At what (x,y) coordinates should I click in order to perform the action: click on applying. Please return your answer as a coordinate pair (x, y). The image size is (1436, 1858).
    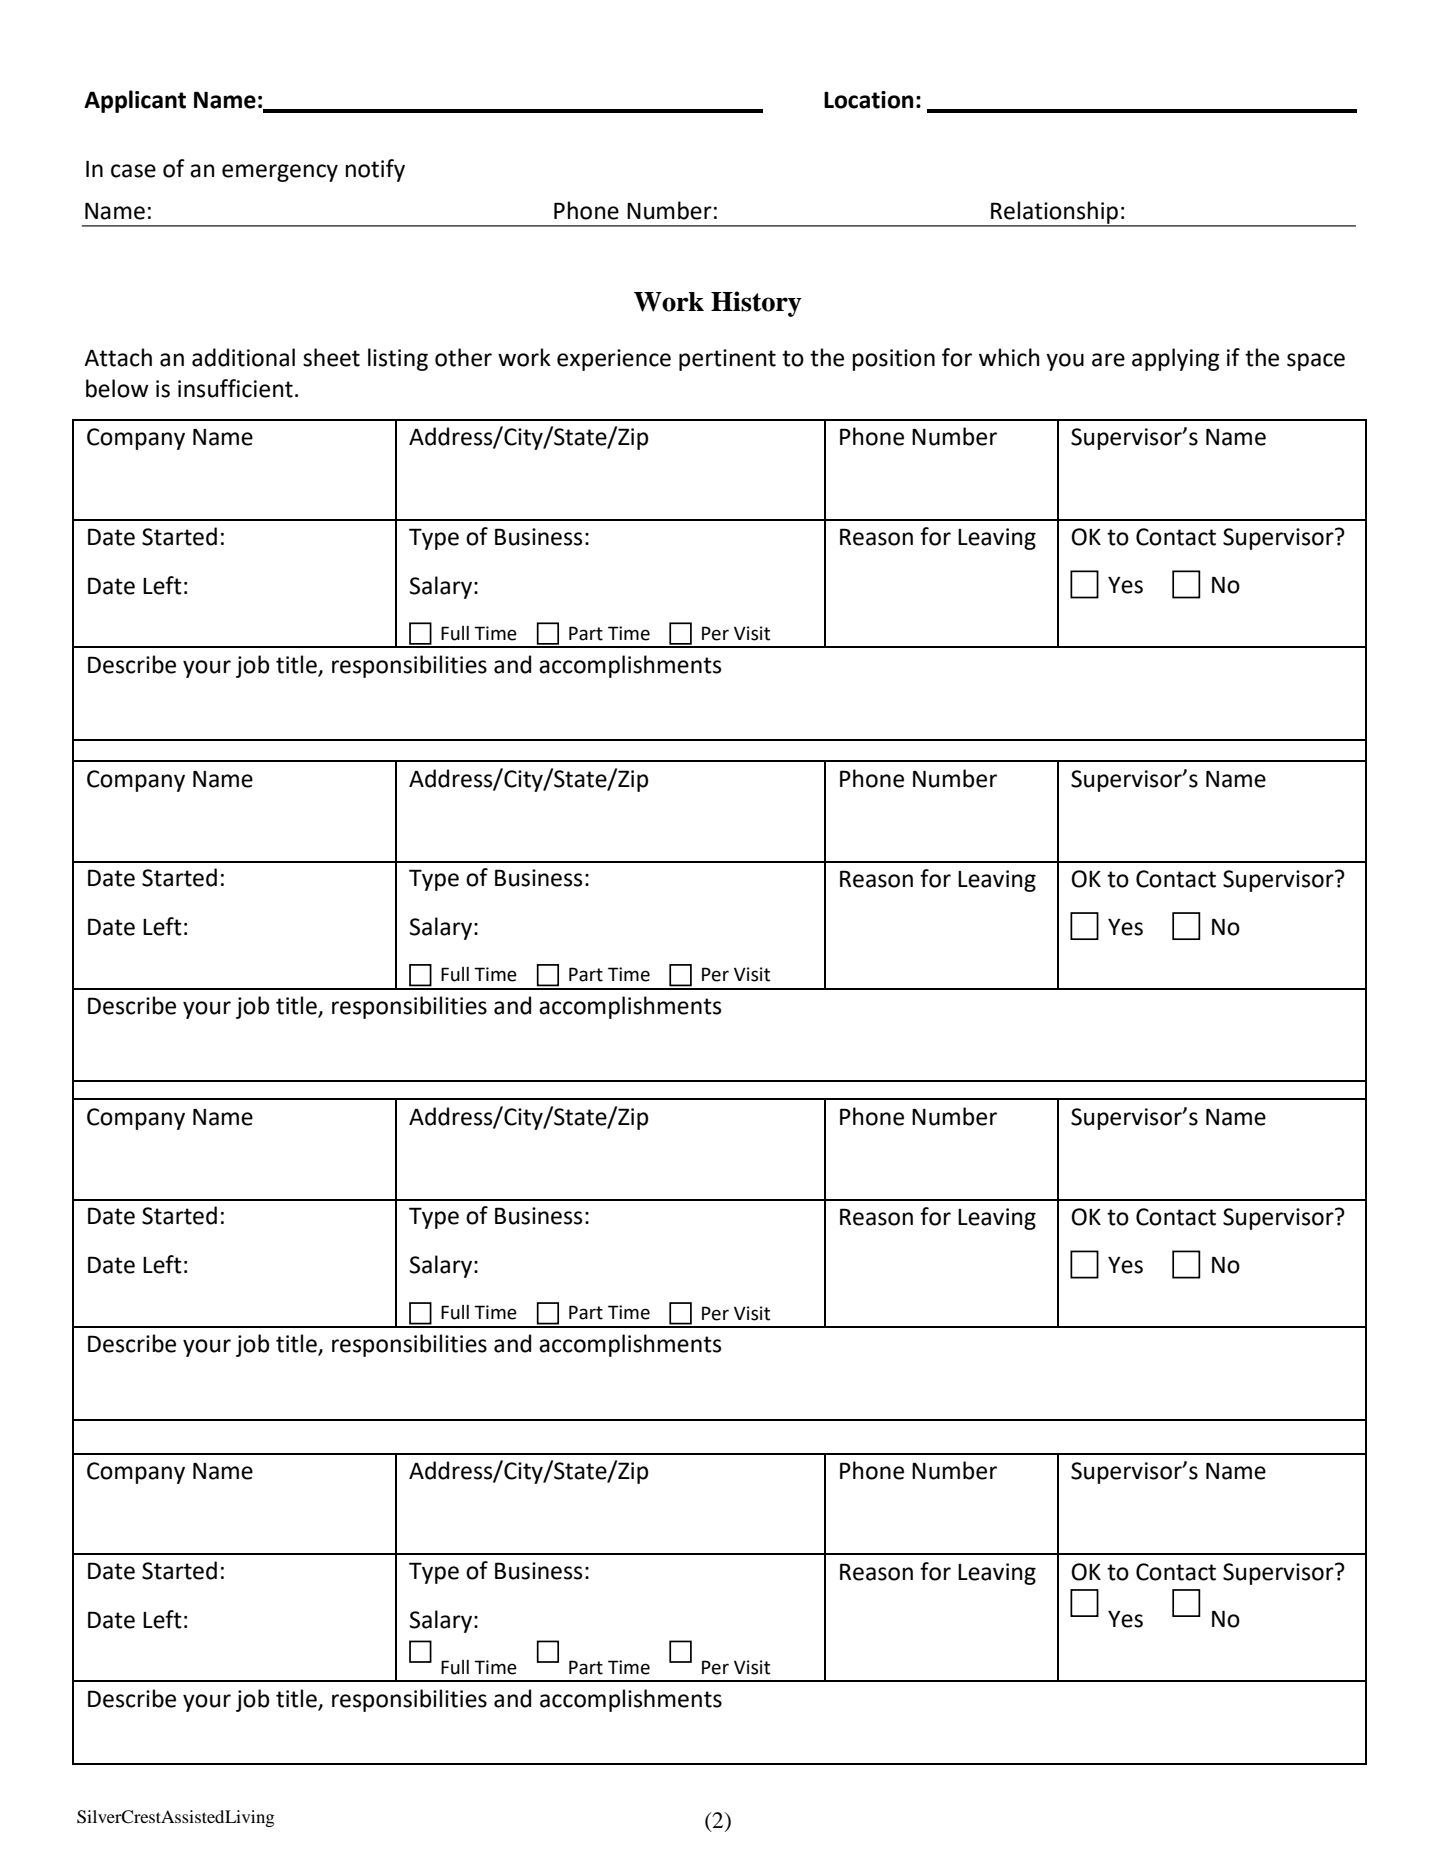
    Looking at the image, I should click on (1176, 359).
